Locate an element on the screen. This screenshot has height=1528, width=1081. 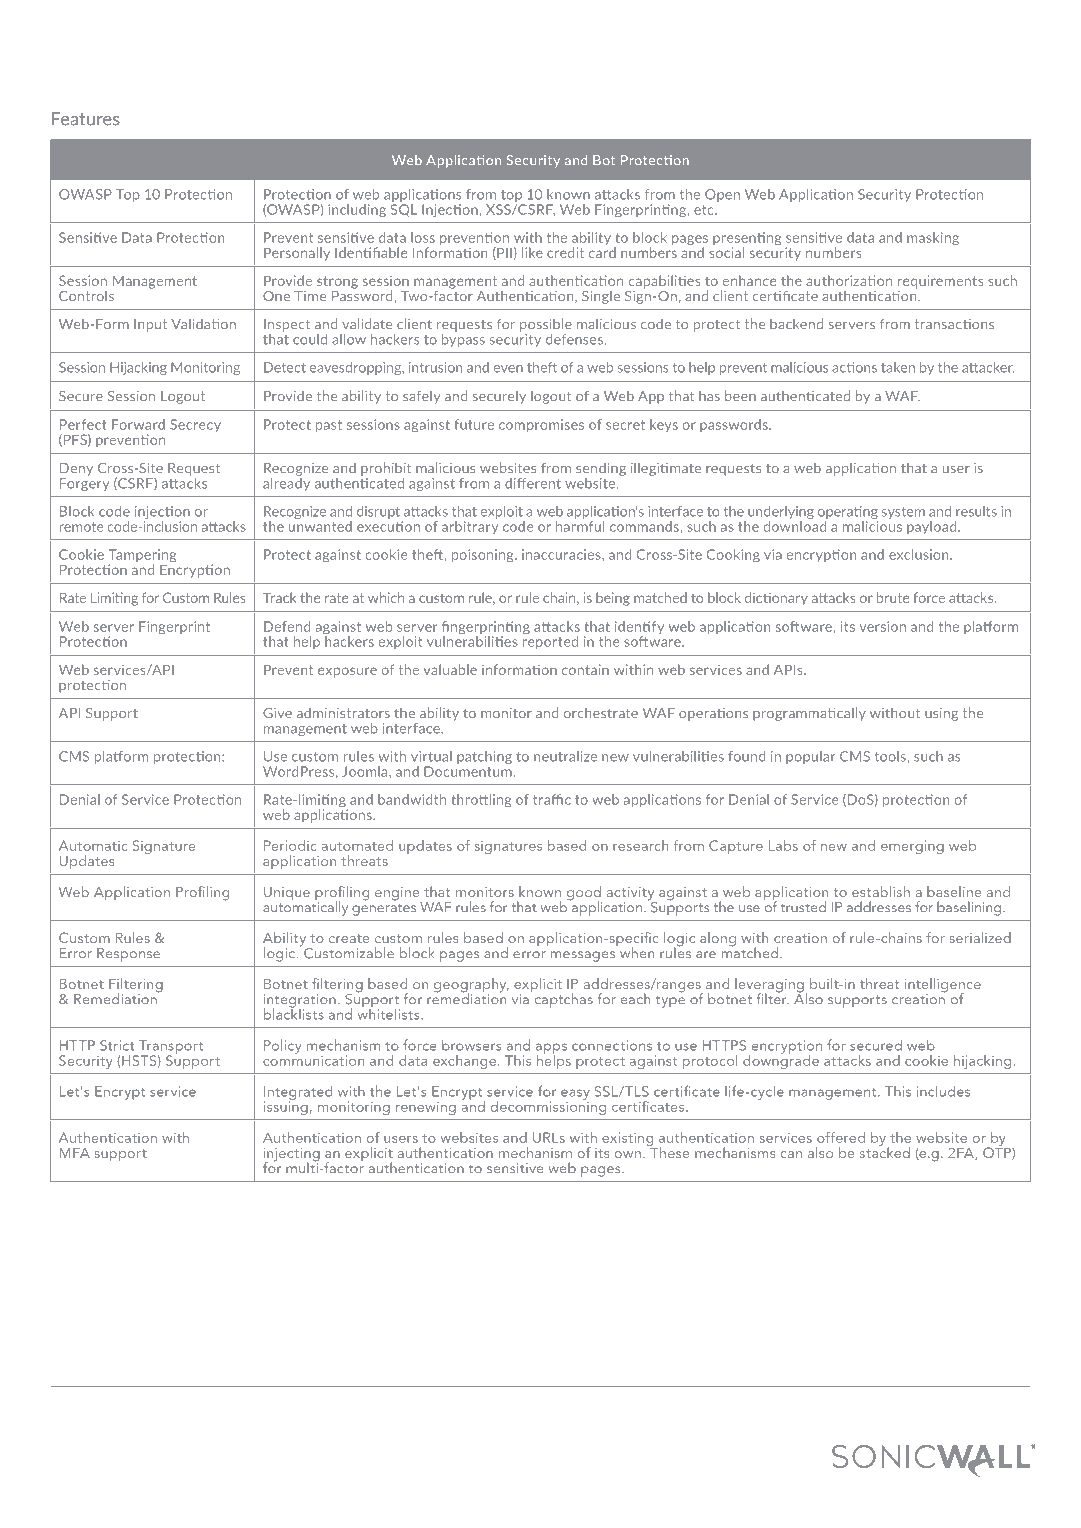
version is located at coordinates (883, 626).
